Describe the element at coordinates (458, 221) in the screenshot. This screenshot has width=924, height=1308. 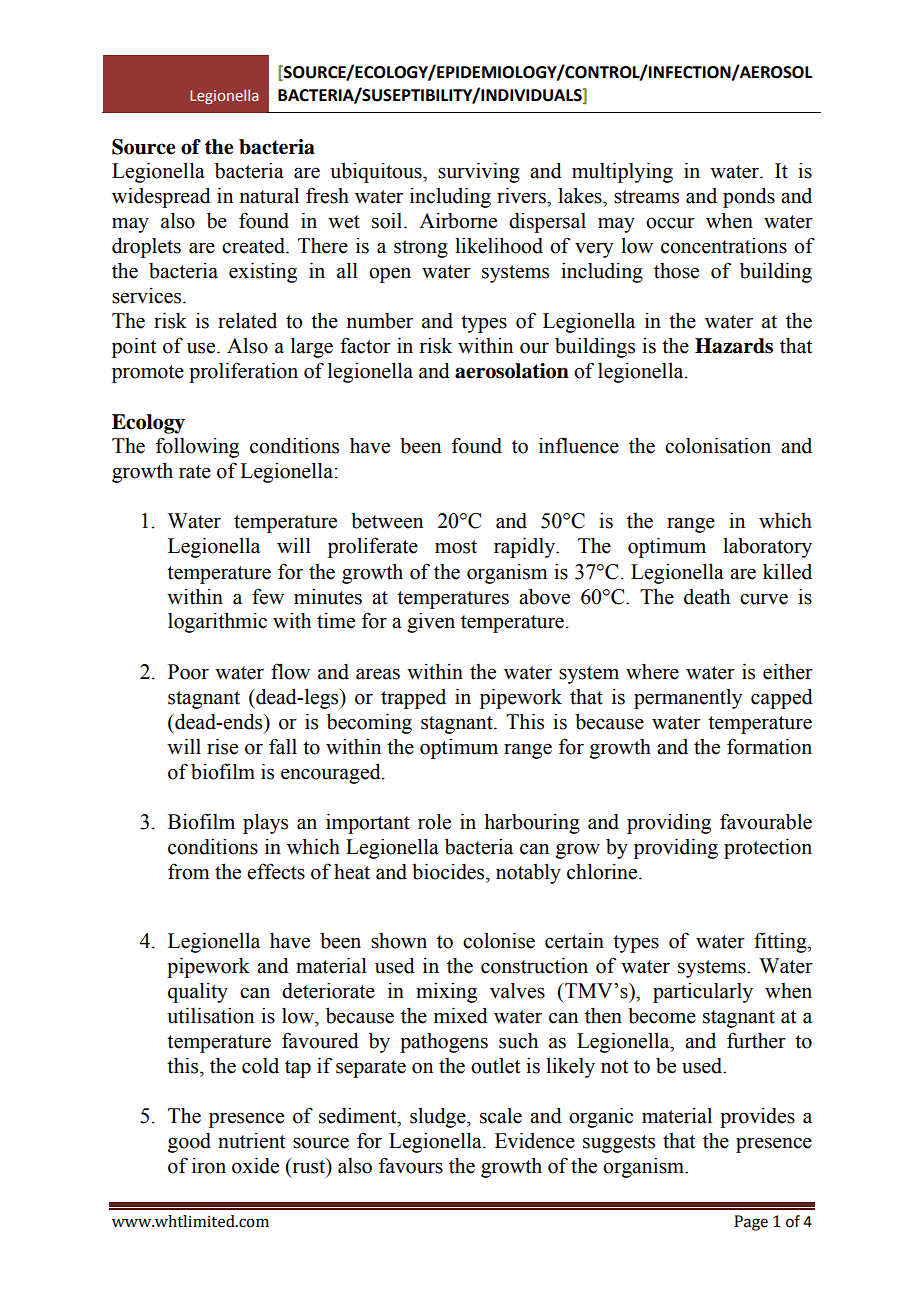
I see `Airborne` at that location.
